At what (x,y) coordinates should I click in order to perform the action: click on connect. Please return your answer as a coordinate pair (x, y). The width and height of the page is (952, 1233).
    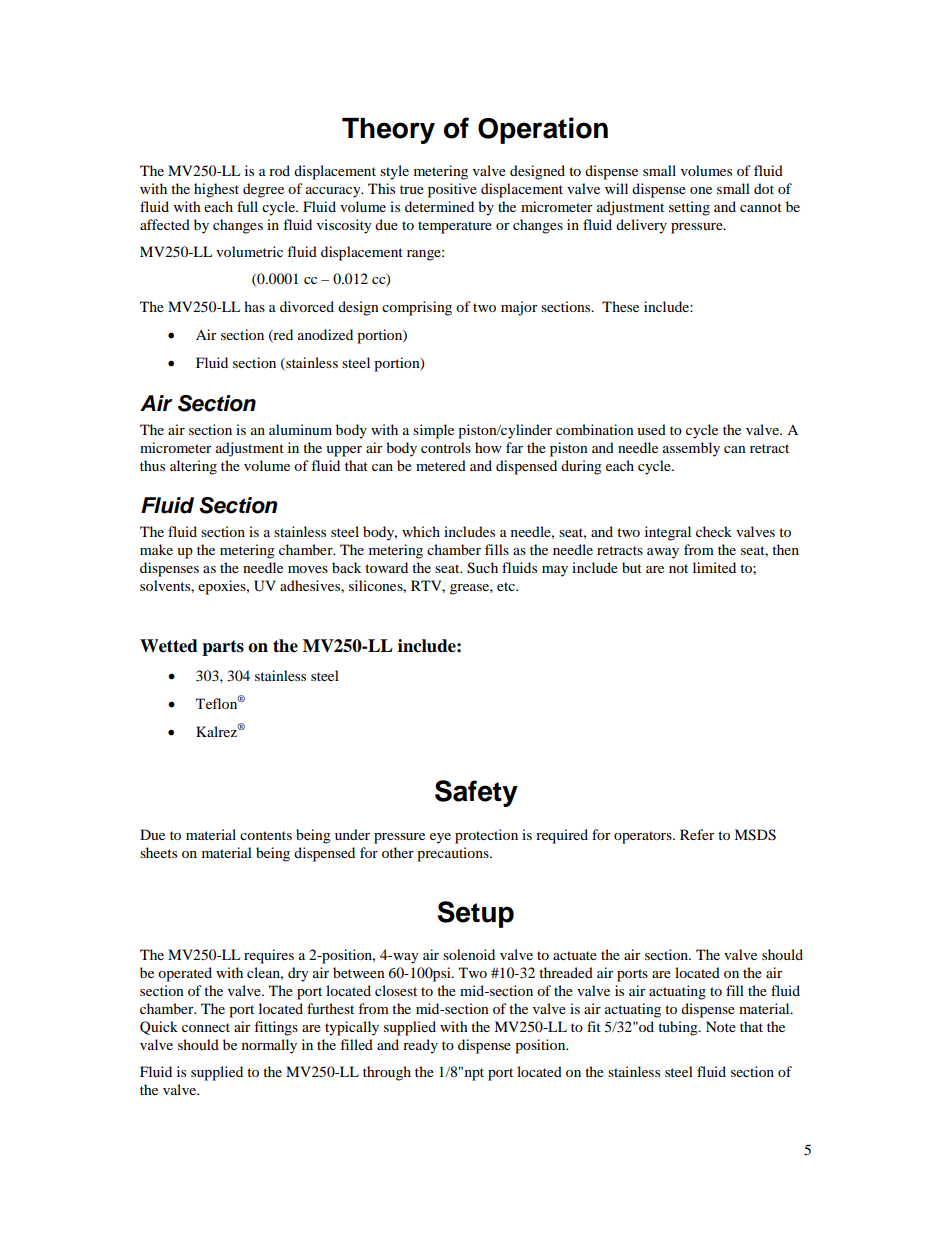
    Looking at the image, I should click on (206, 1027).
